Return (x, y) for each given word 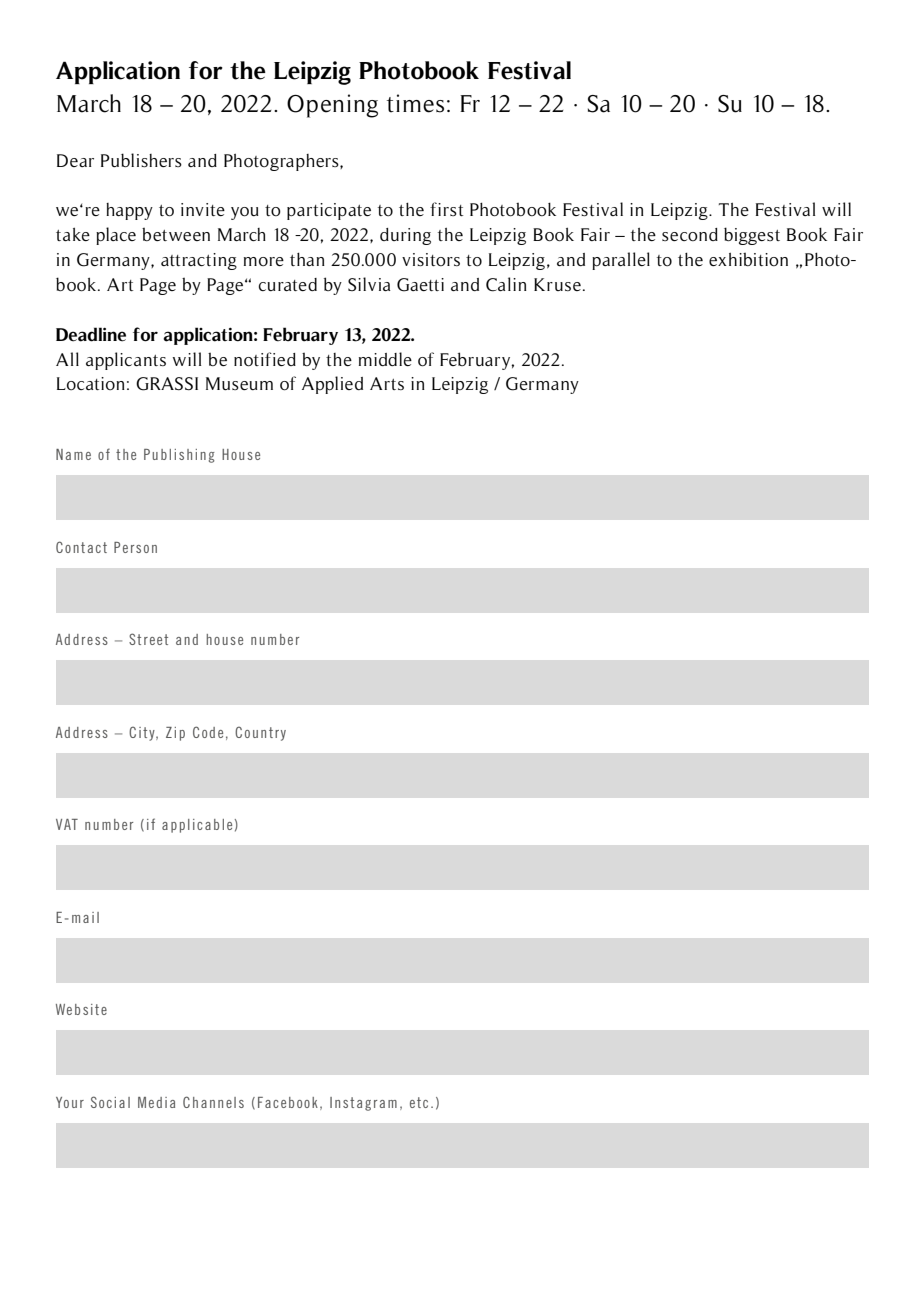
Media (156, 1102)
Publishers (141, 160)
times (415, 103)
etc (419, 1102)
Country (260, 733)
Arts (387, 383)
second (690, 234)
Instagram (363, 1104)
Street (148, 639)
